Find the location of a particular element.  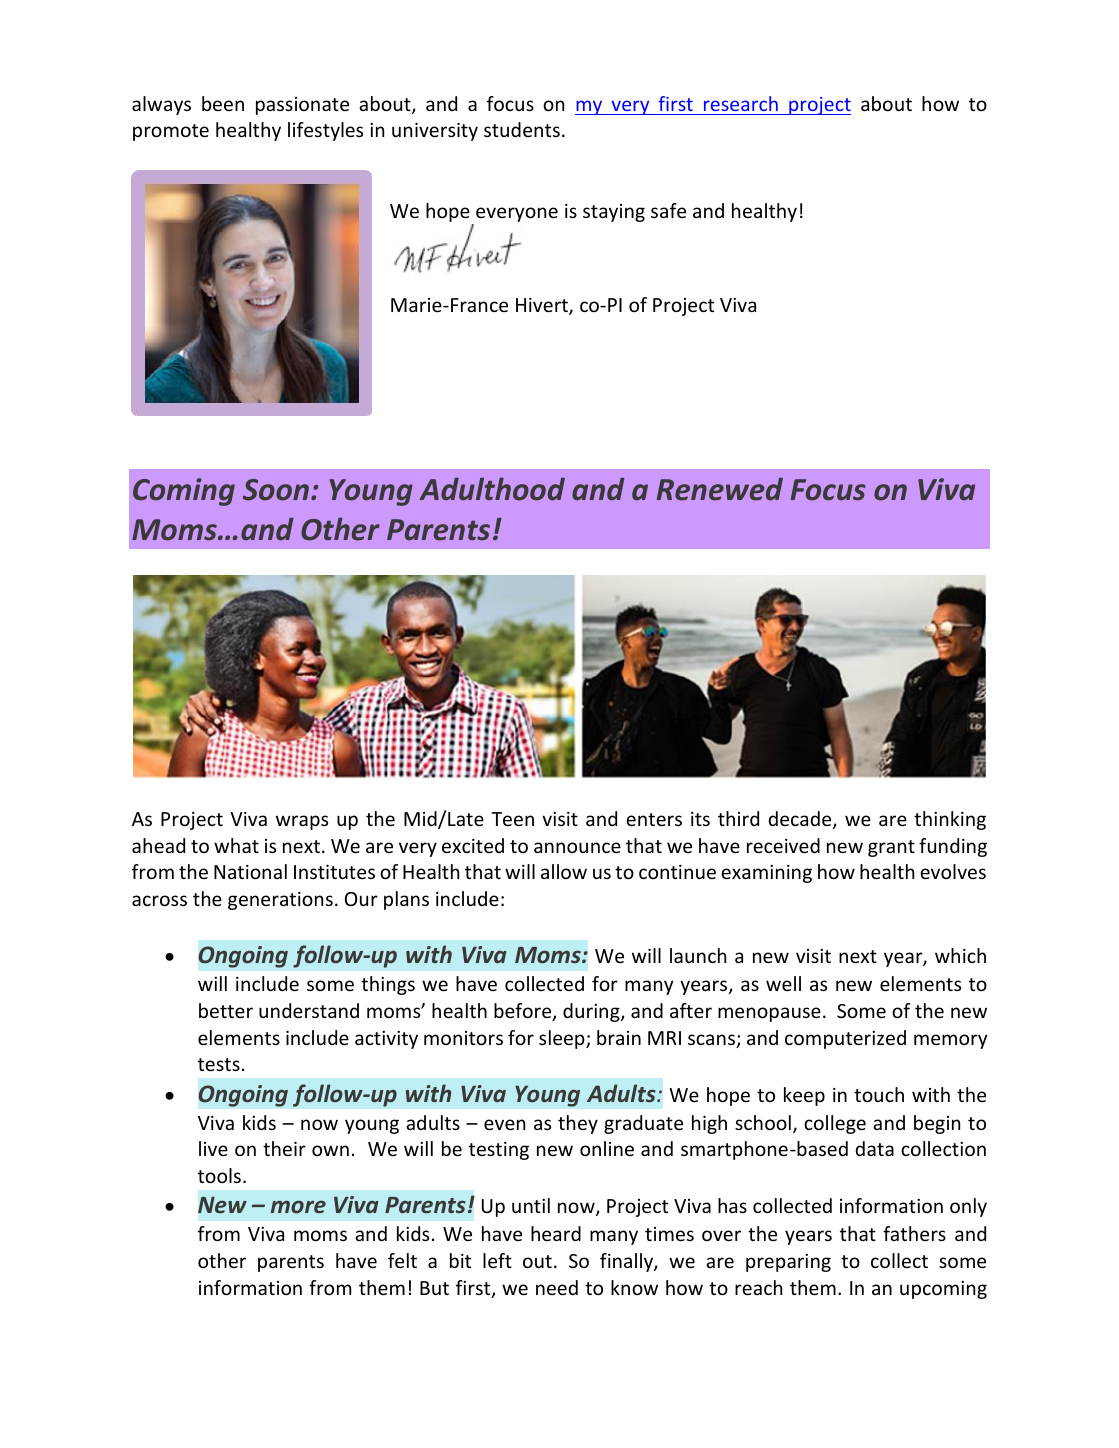

Teen is located at coordinates (512, 819).
